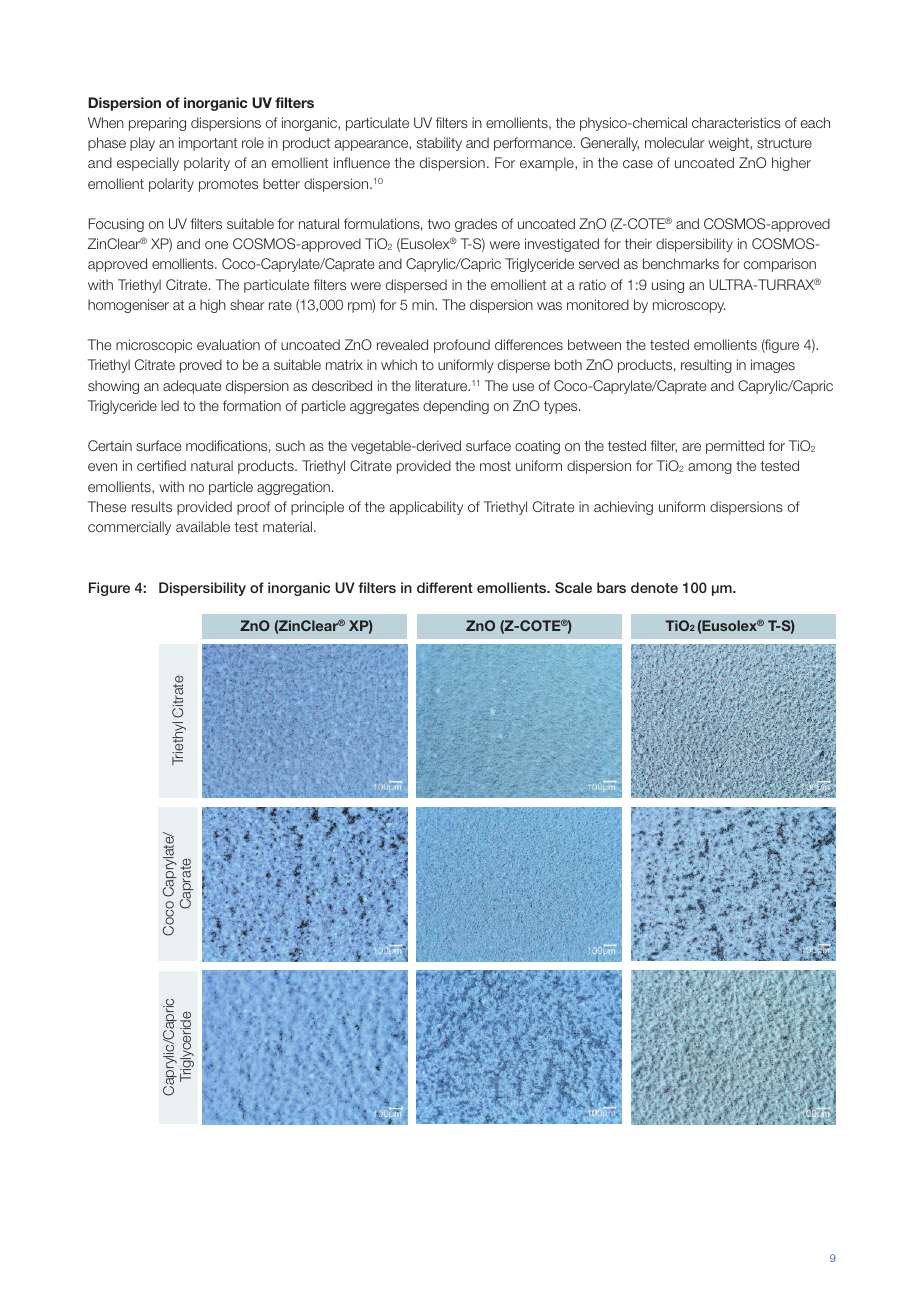 This screenshot has width=924, height=1308. Describe the element at coordinates (445, 587) in the screenshot. I see `different` at that location.
